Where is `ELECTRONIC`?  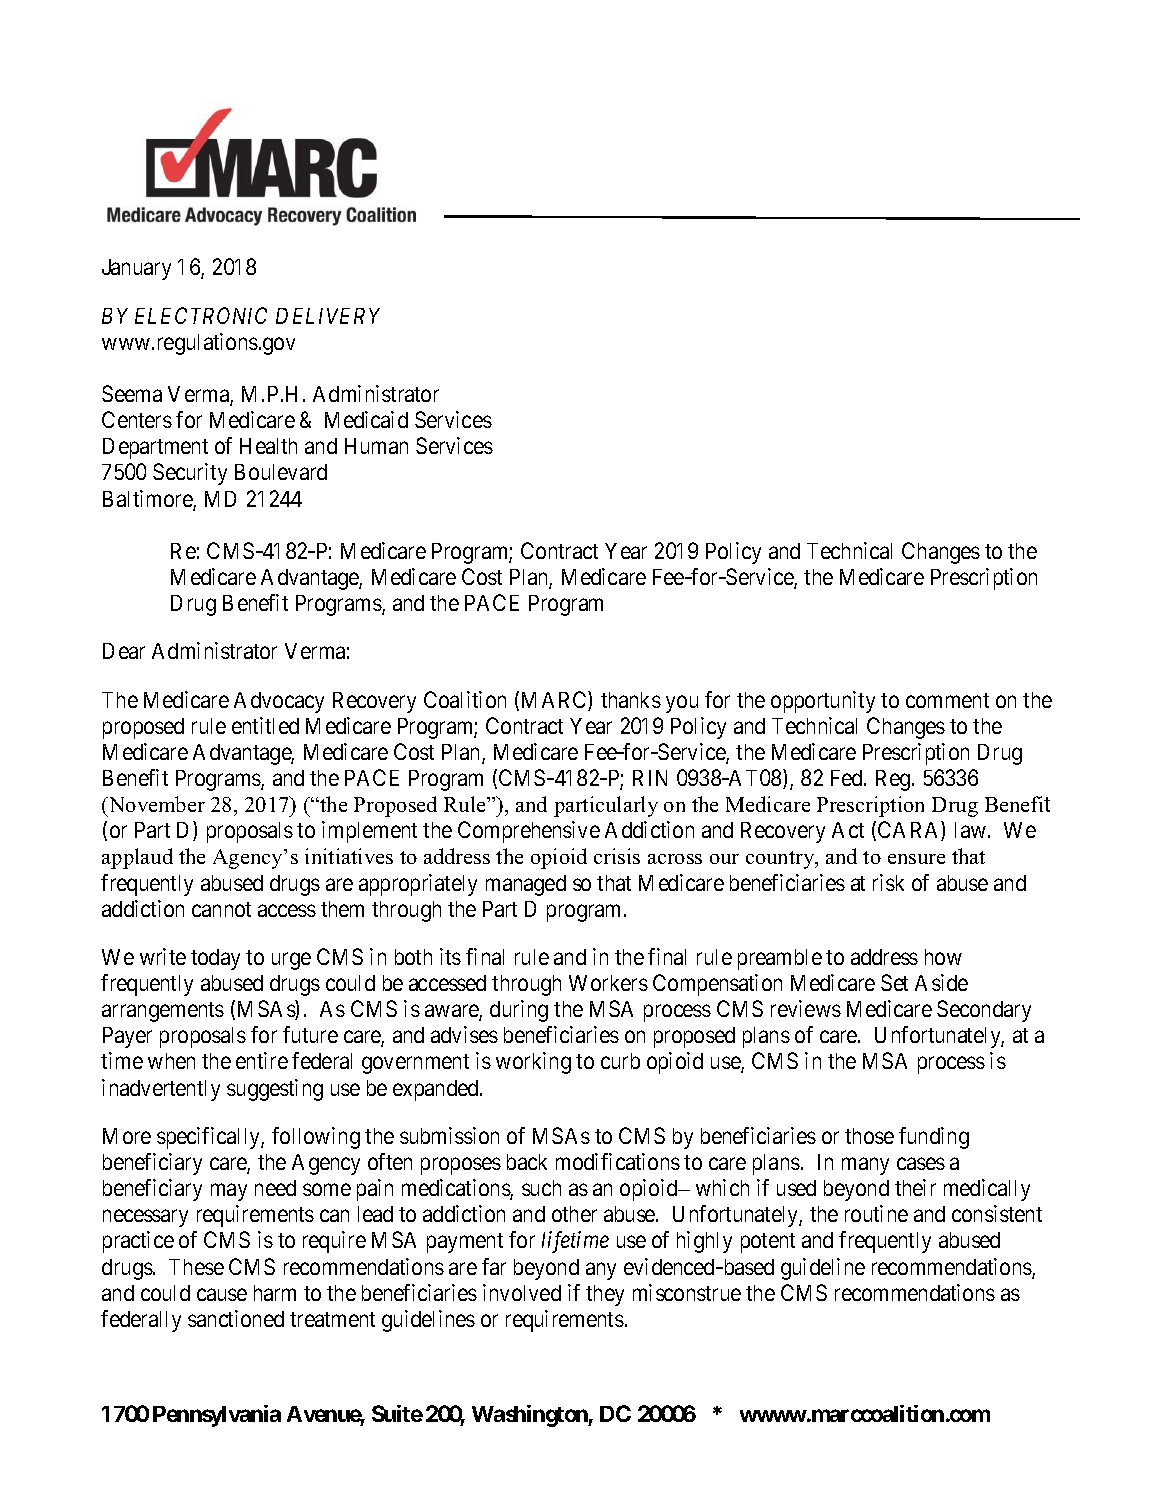 ELECTRONIC is located at coordinates (201, 315).
